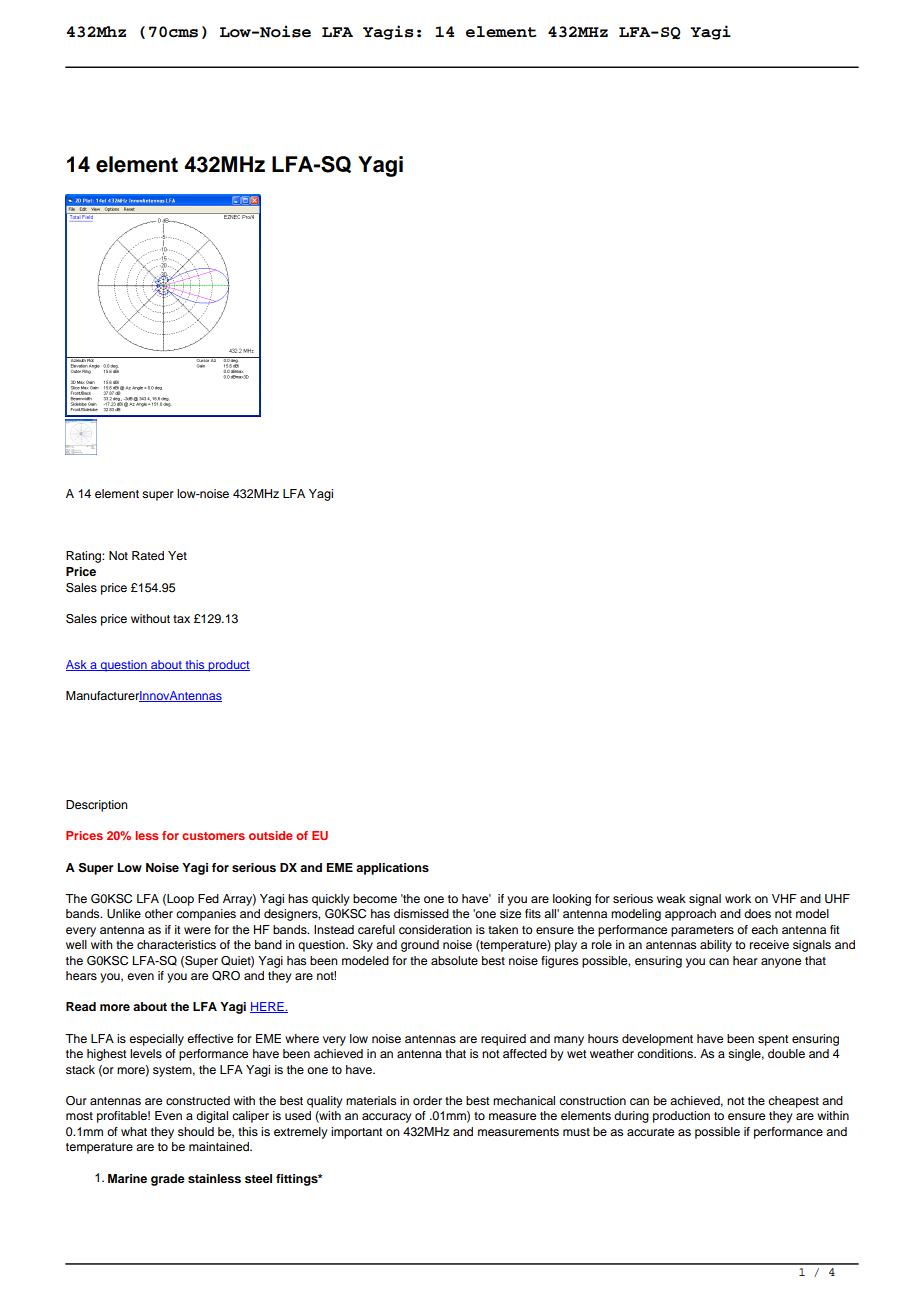  What do you see at coordinates (97, 806) in the screenshot?
I see `Description` at bounding box center [97, 806].
